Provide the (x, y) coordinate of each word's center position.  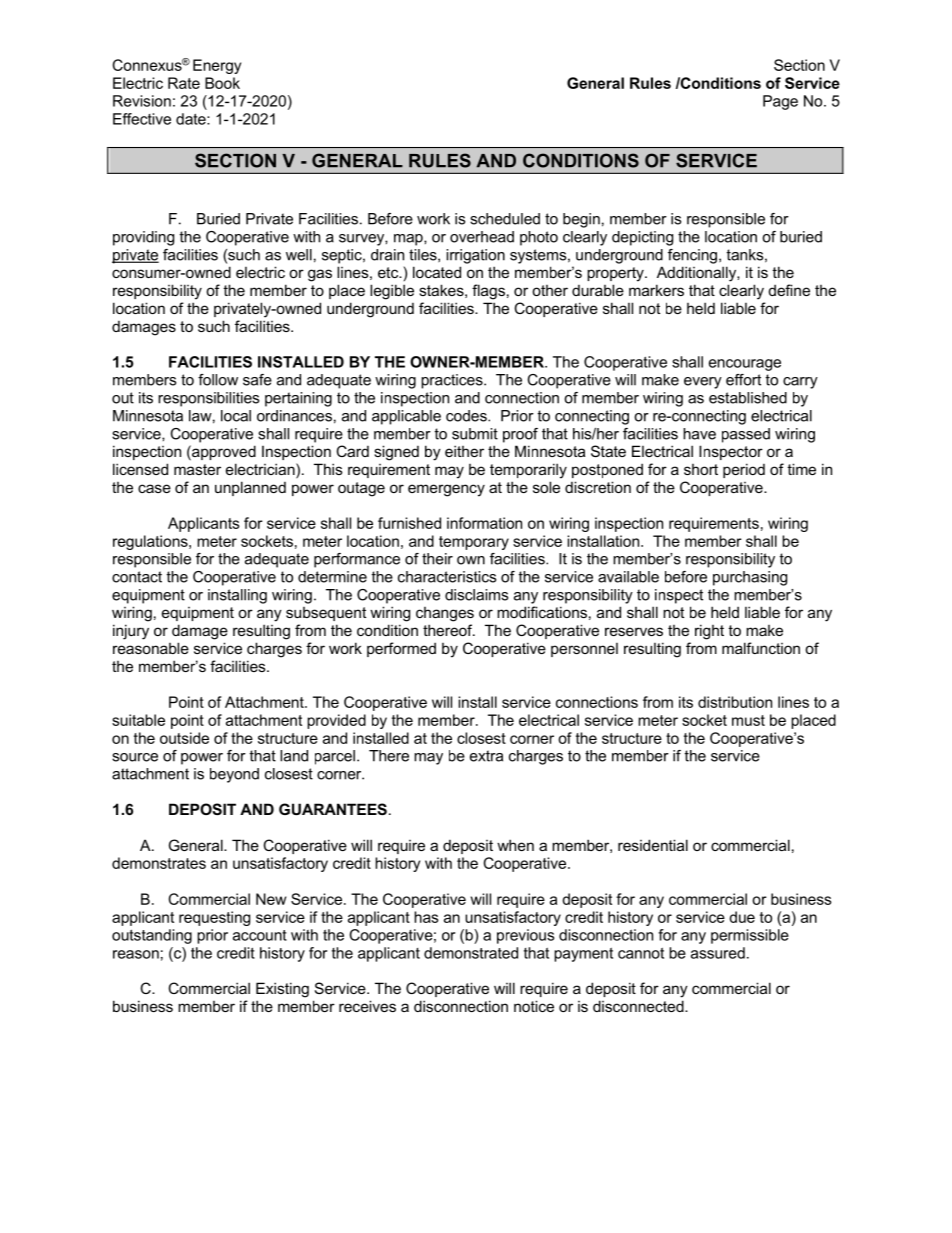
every (703, 383)
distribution (735, 702)
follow (218, 380)
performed (401, 649)
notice (534, 1006)
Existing (282, 990)
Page (780, 102)
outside (184, 738)
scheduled (505, 219)
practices (453, 381)
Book (222, 83)
